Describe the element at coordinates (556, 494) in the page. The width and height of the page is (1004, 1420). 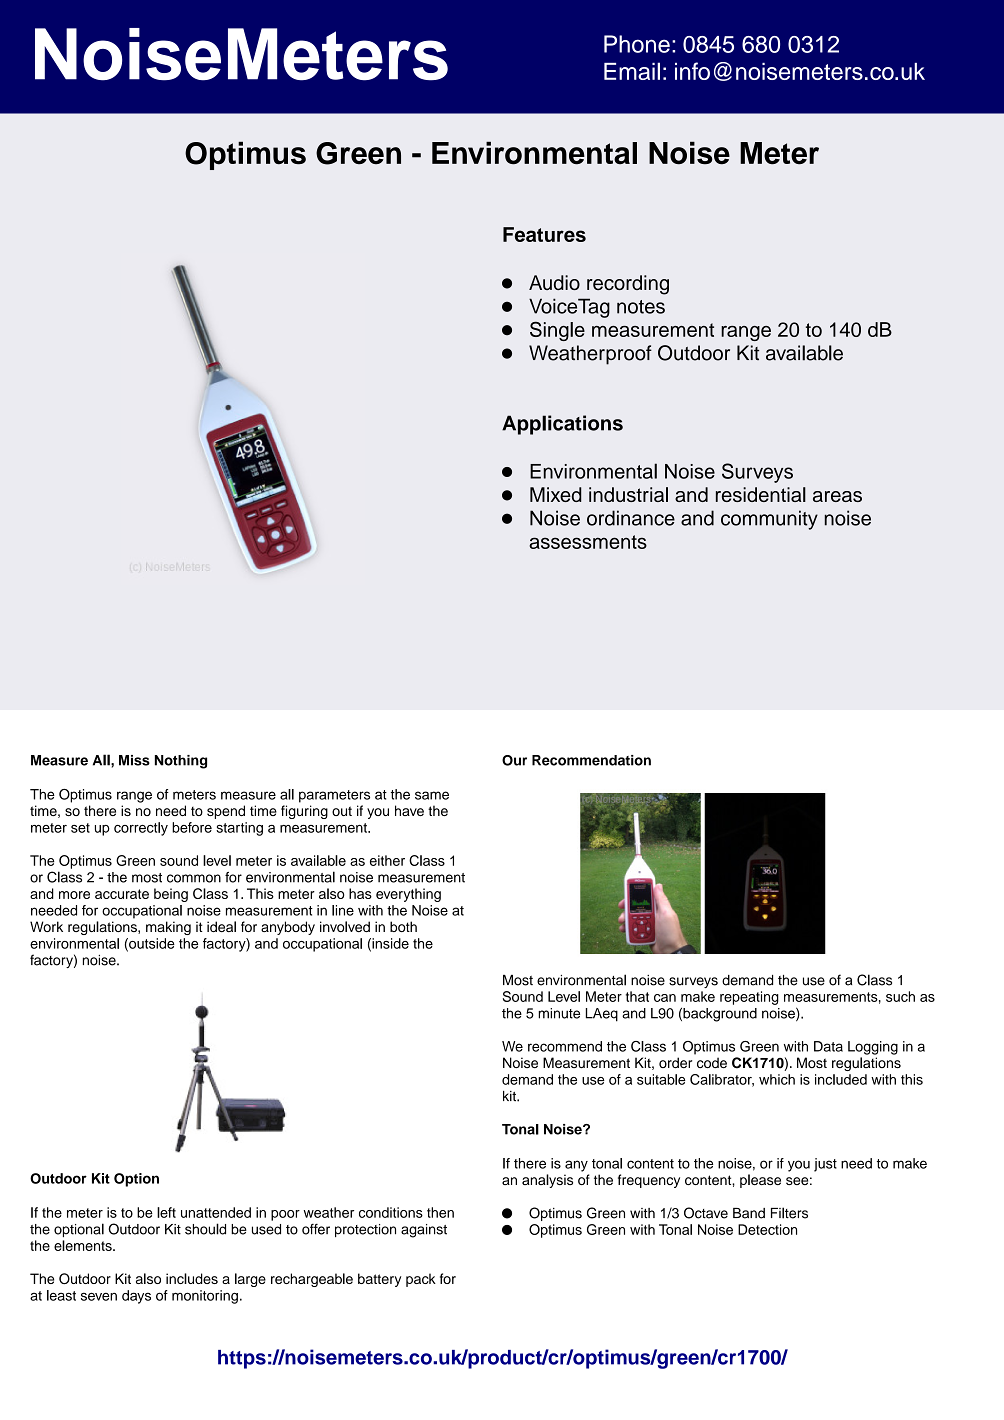
I see `Mixed` at that location.
